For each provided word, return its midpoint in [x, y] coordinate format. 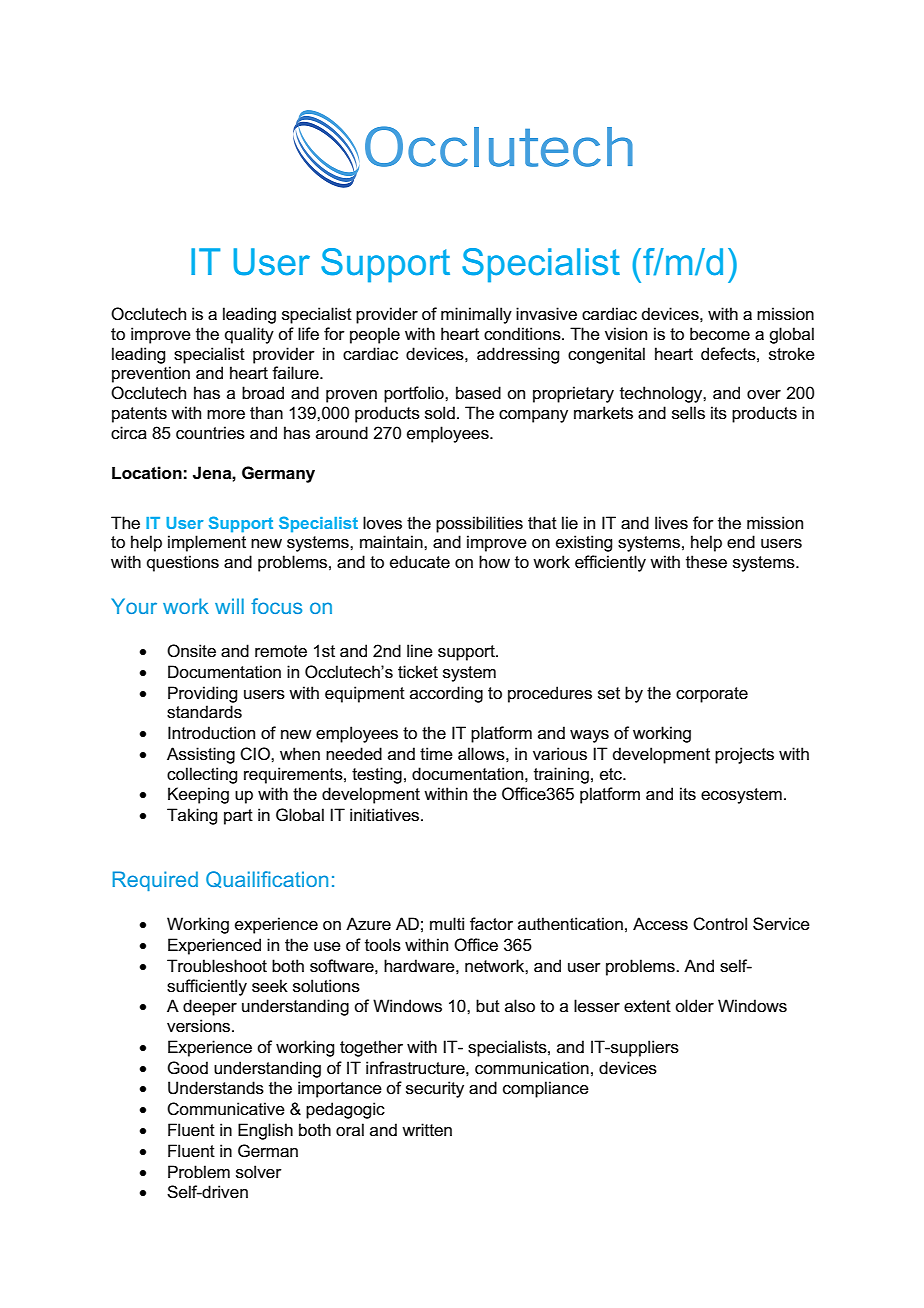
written [427, 1129]
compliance [546, 1089]
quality [249, 335]
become [720, 334]
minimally [476, 315]
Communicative [226, 1109]
